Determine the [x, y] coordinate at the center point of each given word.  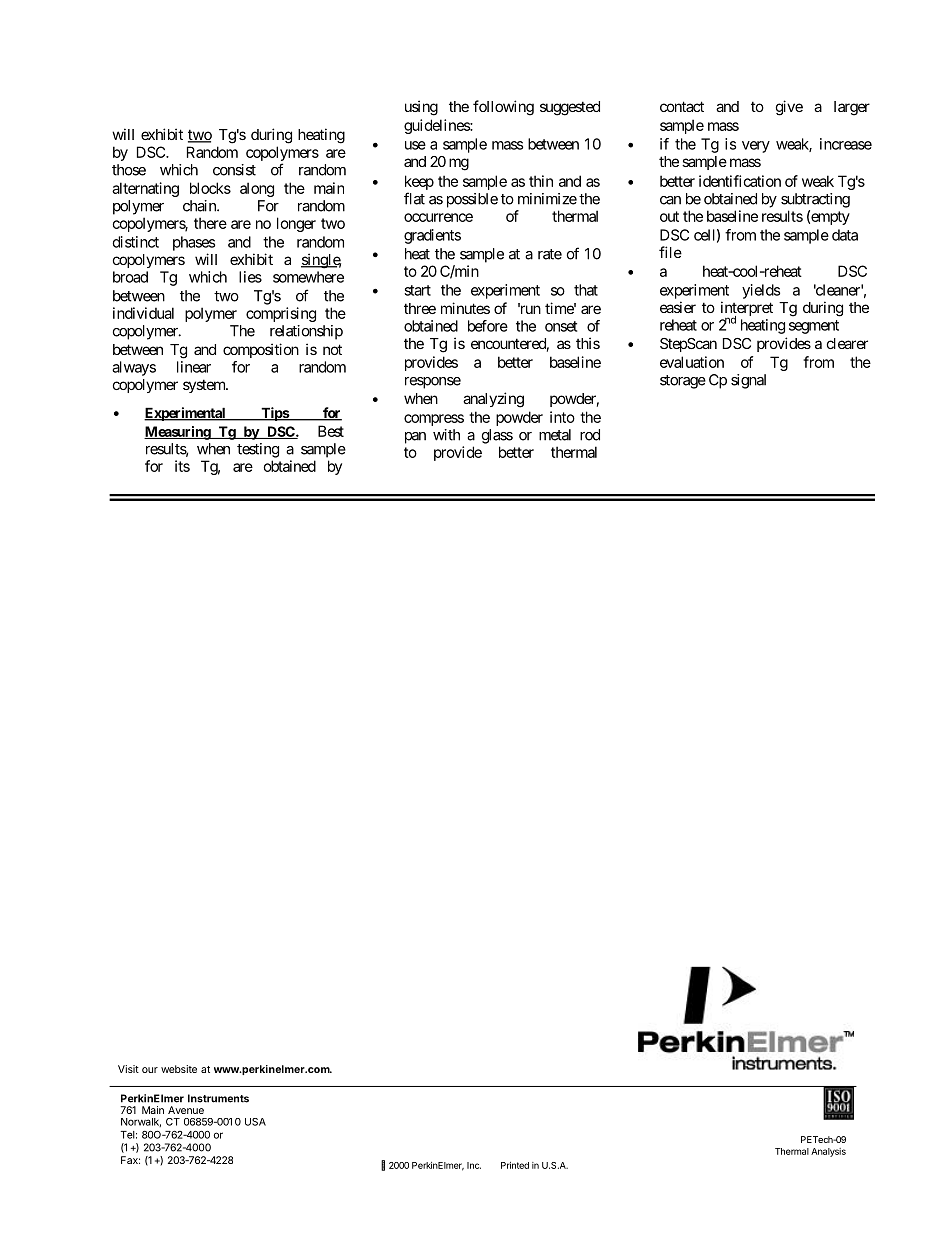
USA [255, 1122]
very [756, 147]
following [503, 108]
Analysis [828, 1152]
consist [234, 170]
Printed [515, 1165]
